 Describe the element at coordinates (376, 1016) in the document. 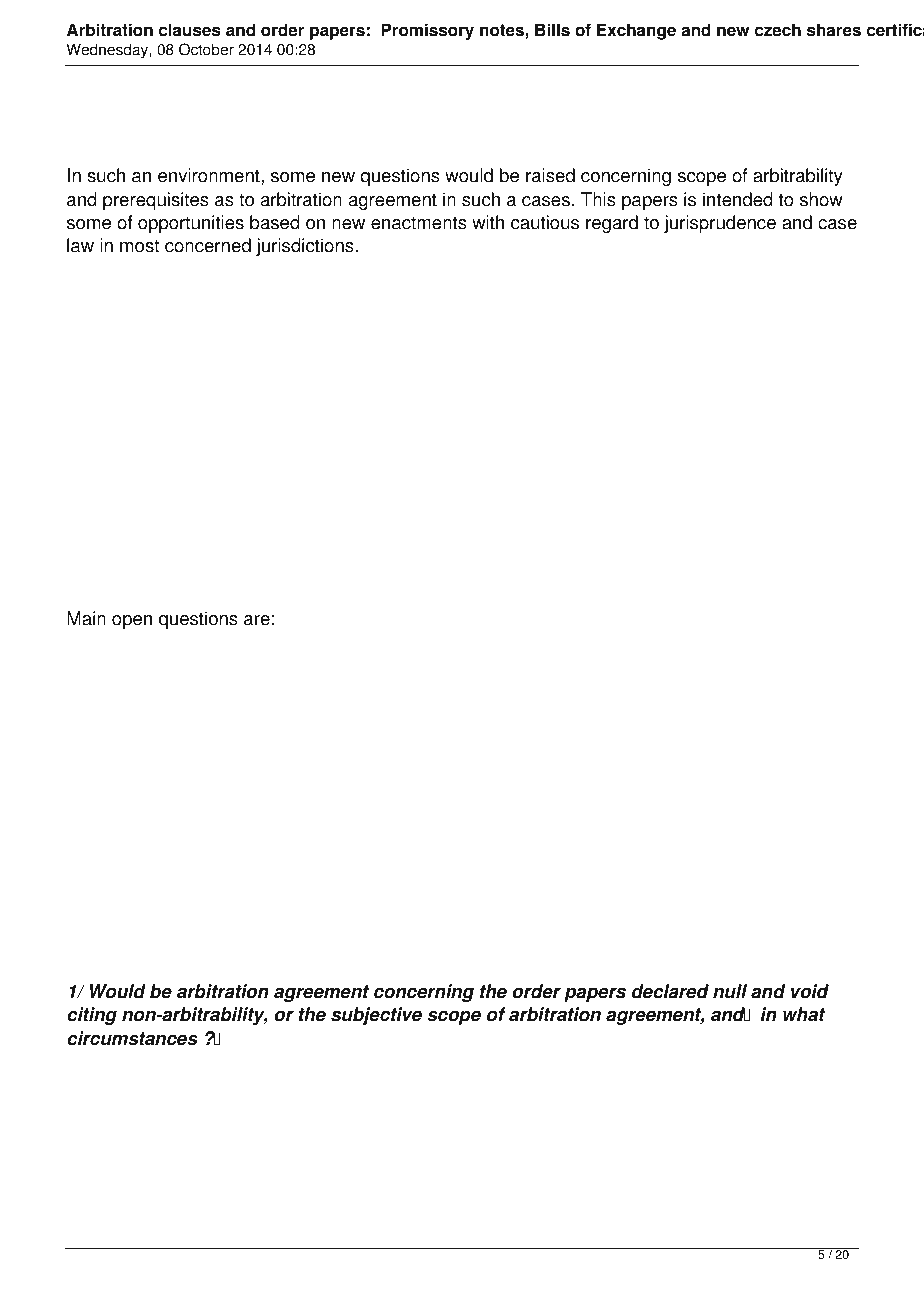

I see `subjective` at that location.
